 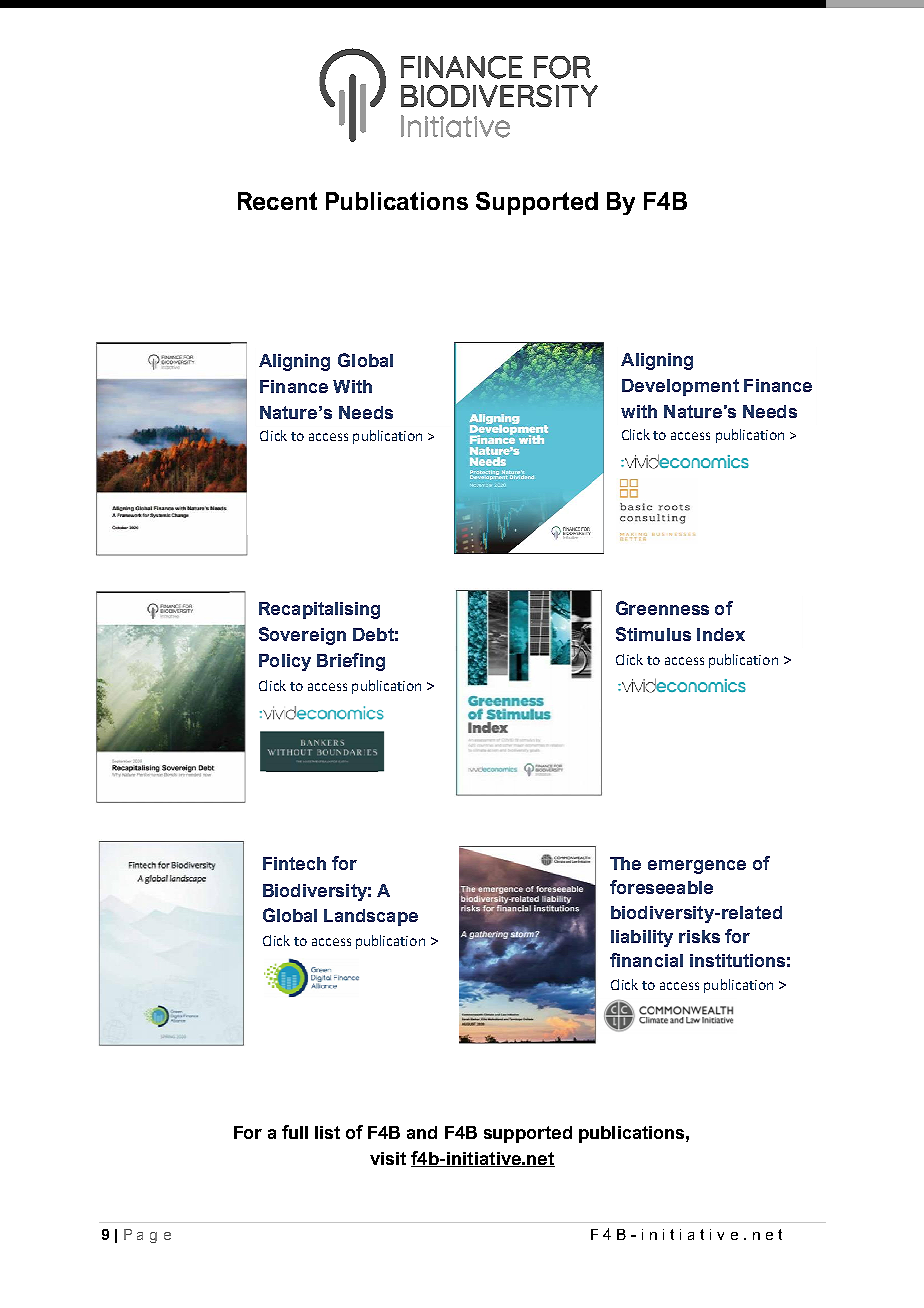 I want to click on Index, so click(x=721, y=634).
